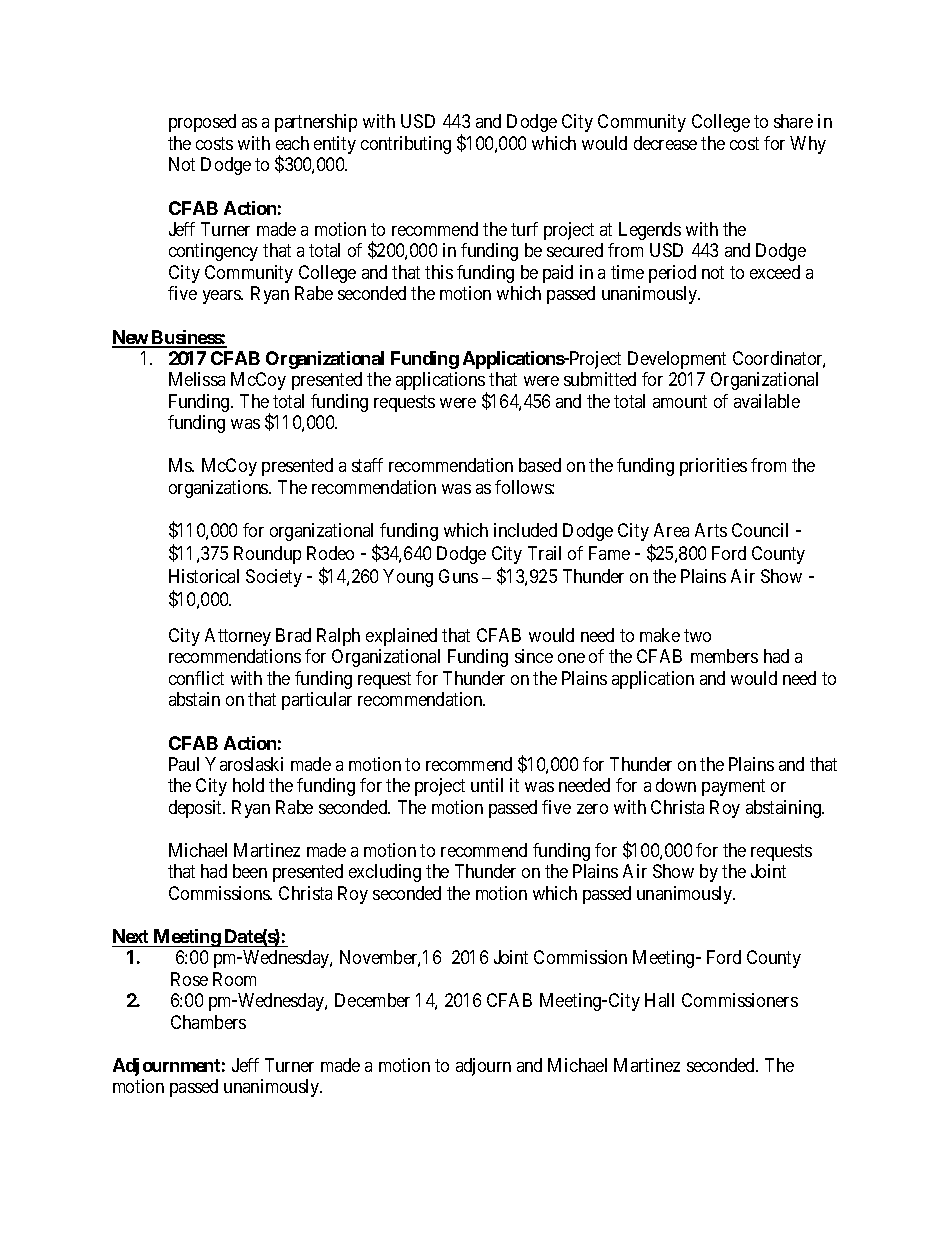 This screenshot has height=1233, width=952. Describe the element at coordinates (534, 656) in the screenshot. I see `since` at that location.
